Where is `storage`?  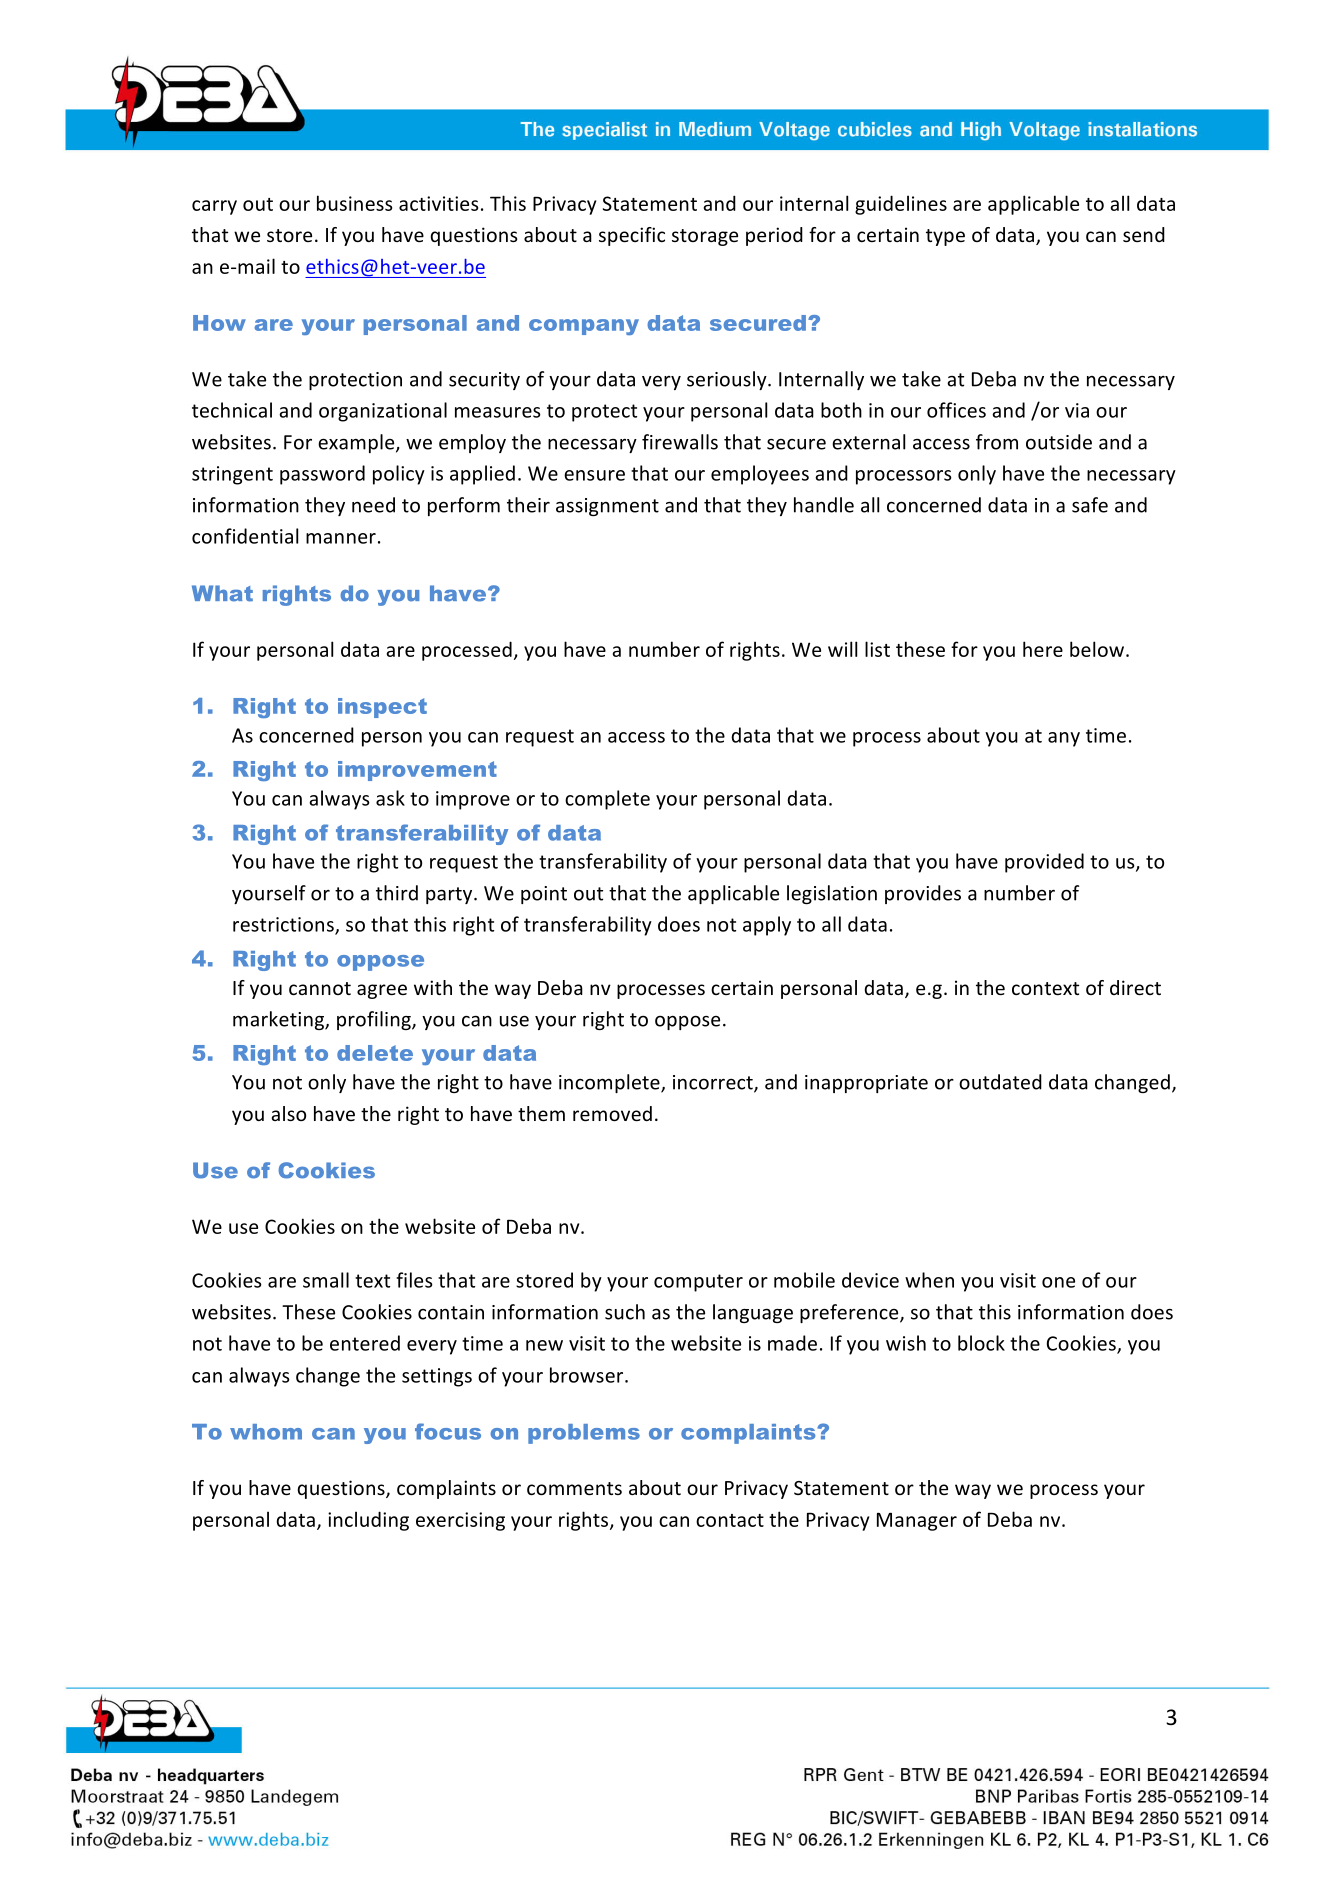 storage is located at coordinates (705, 237).
